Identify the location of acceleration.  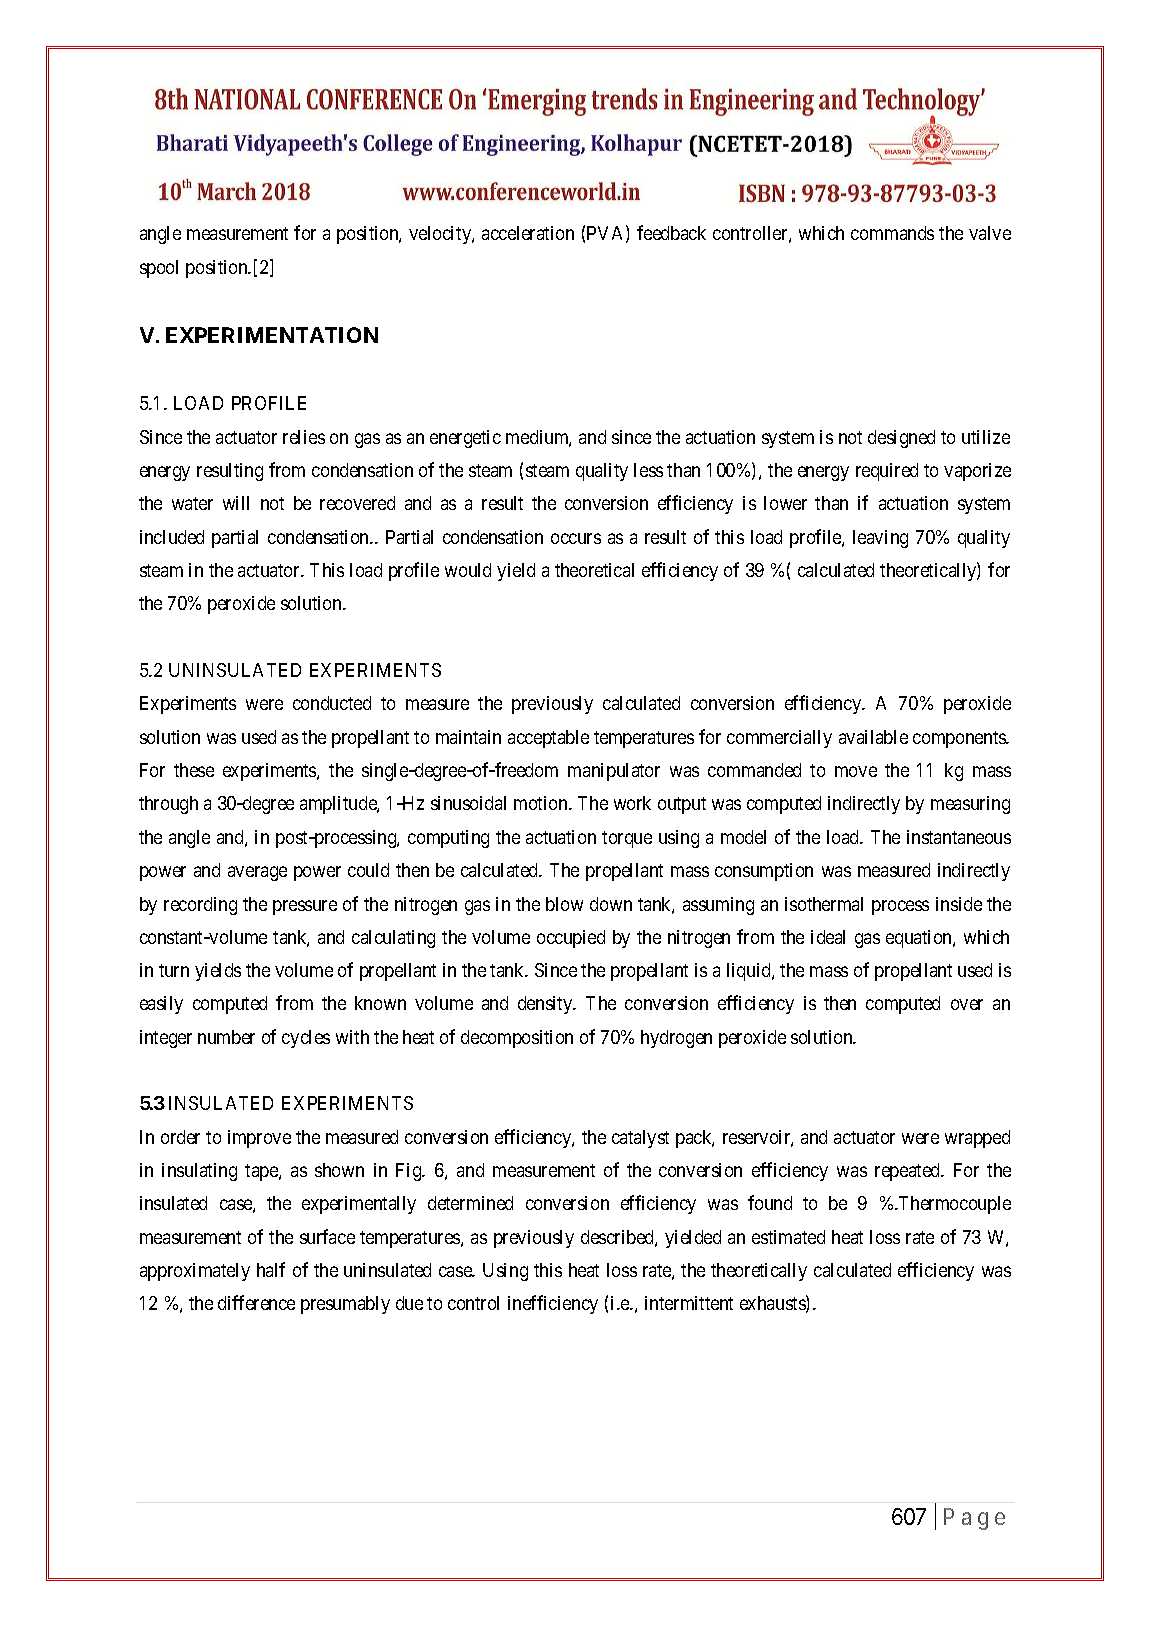
(528, 233).
